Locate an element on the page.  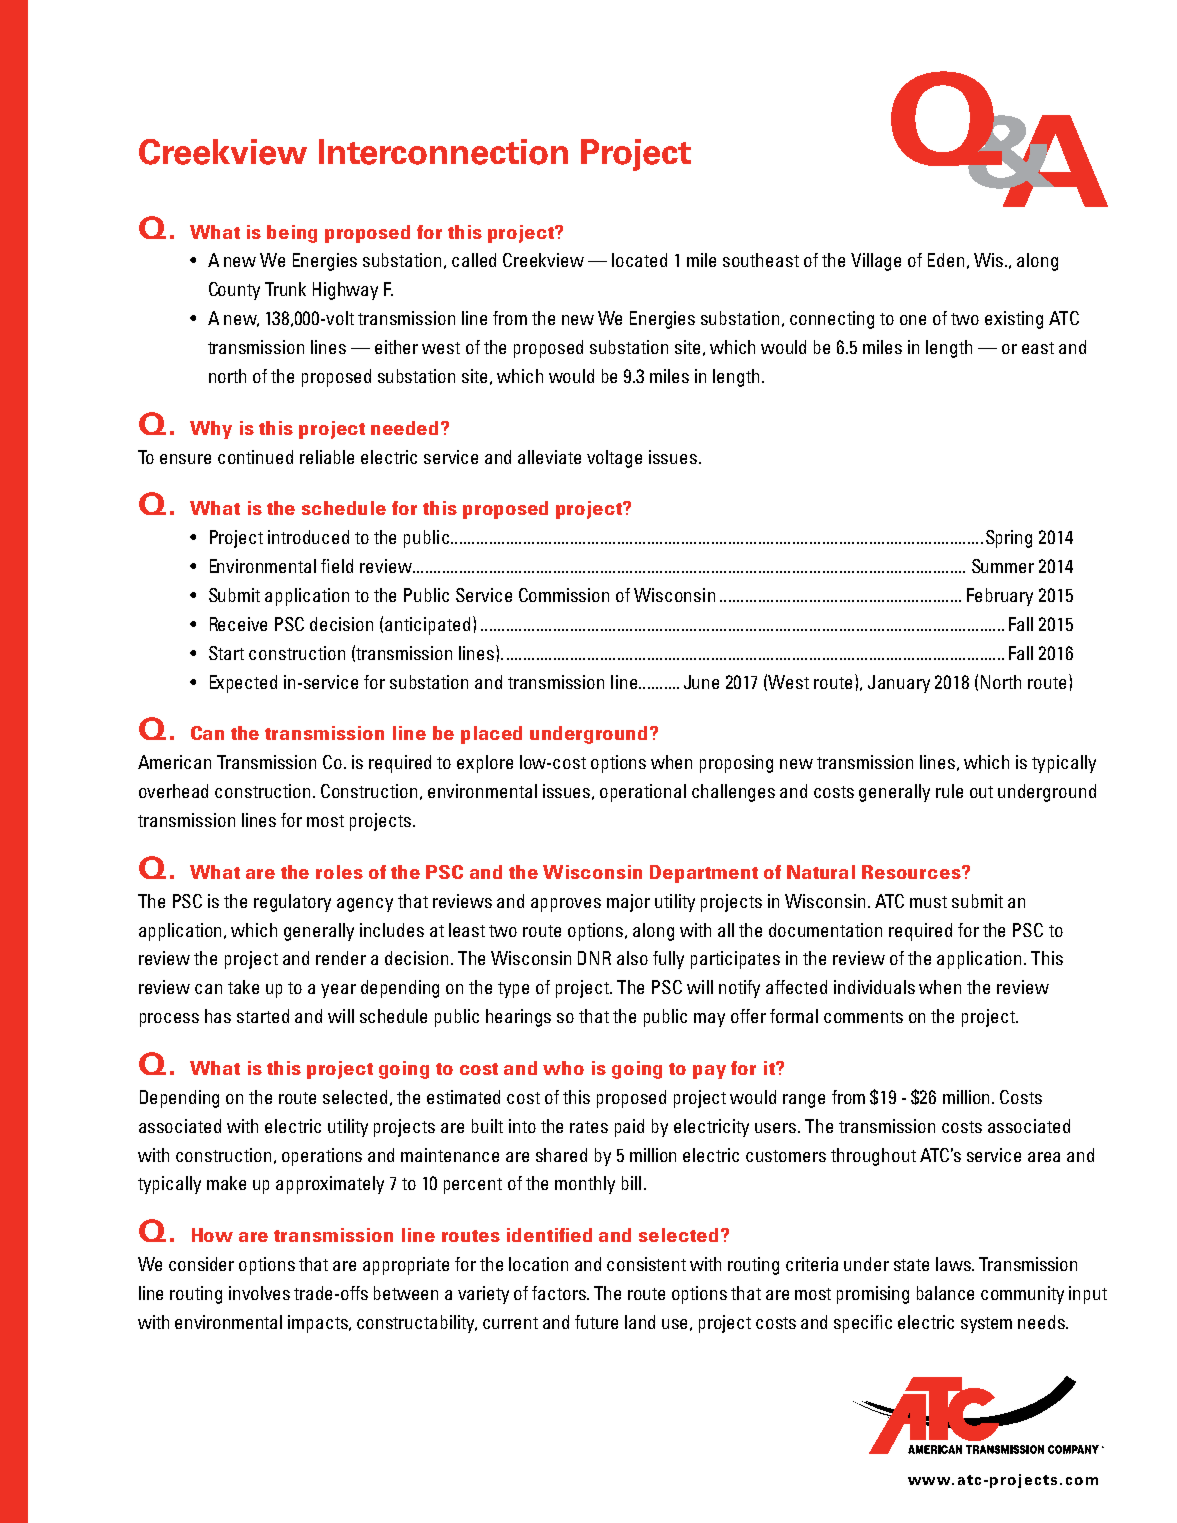
Summer is located at coordinates (1003, 566).
